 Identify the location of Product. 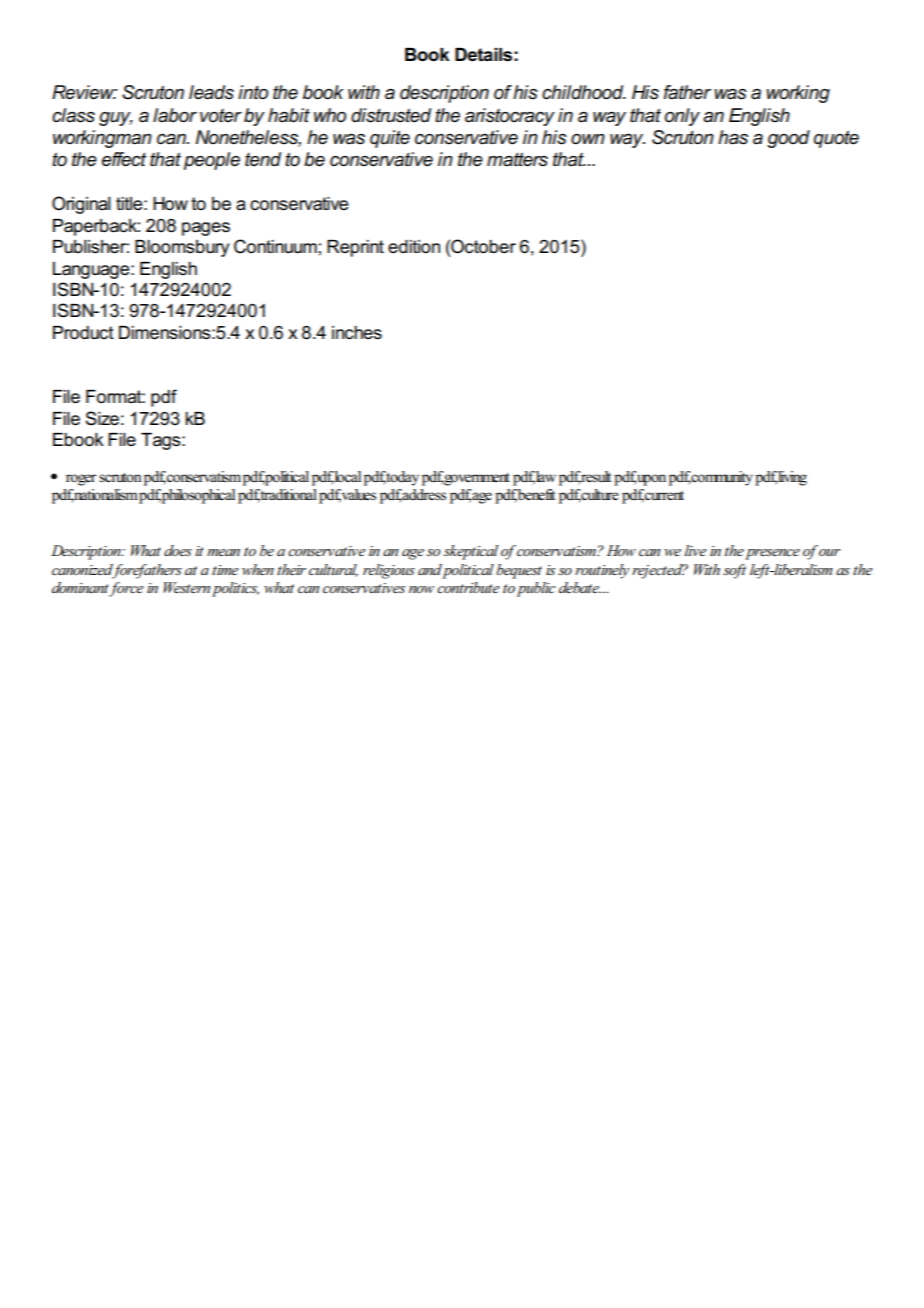
(83, 333).
